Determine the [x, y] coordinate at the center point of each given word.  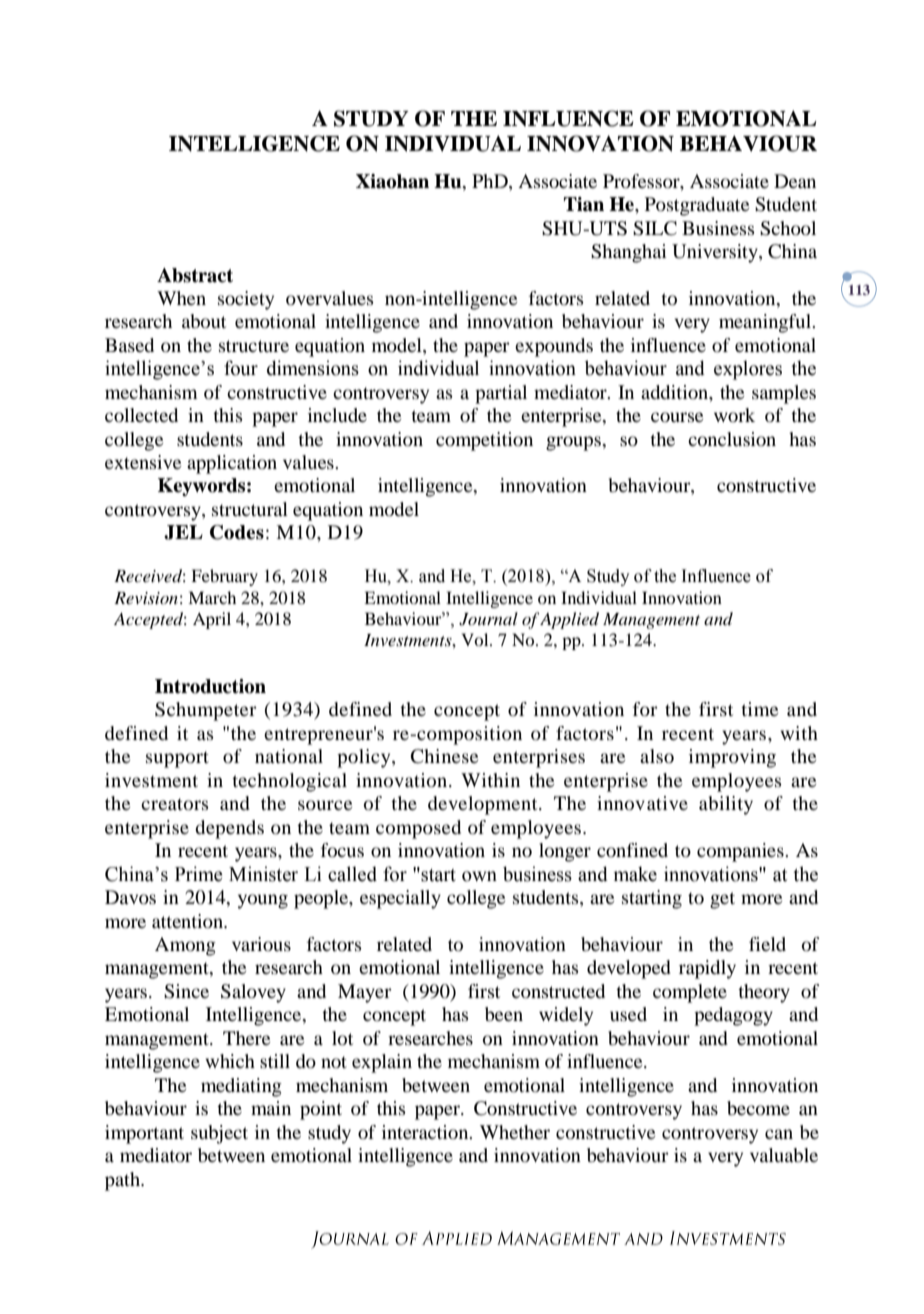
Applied [569, 620]
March [212, 597]
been [504, 1014]
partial [501, 394]
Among [185, 946]
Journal [488, 619]
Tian [584, 204]
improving [732, 758]
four [241, 368]
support [177, 759]
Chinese [444, 756]
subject [219, 1134]
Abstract [195, 275]
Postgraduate [697, 206]
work [734, 415]
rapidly [707, 969]
